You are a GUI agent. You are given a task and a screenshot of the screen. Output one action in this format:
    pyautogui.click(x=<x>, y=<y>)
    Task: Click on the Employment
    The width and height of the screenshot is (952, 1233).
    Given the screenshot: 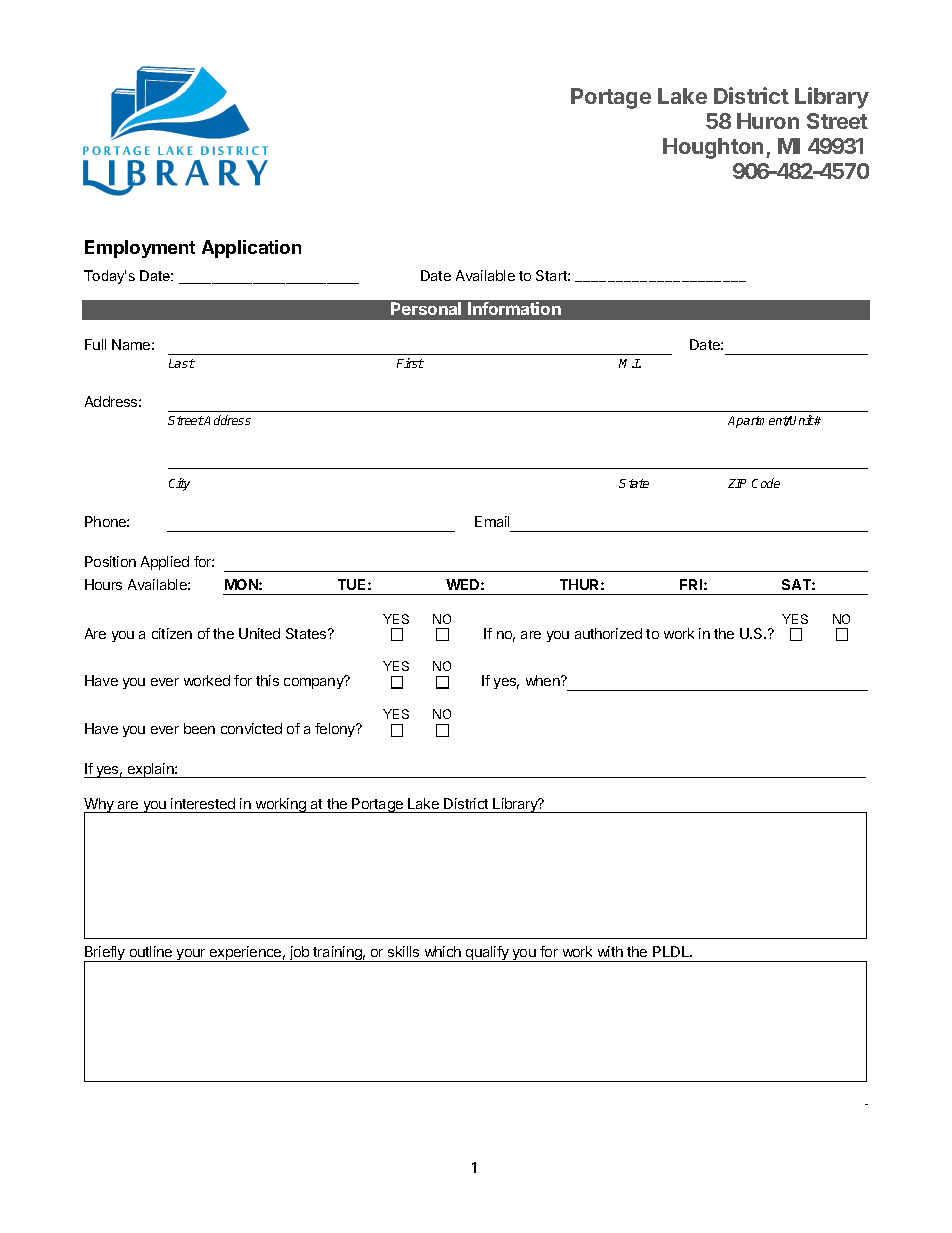 What is the action you would take?
    pyautogui.click(x=140, y=249)
